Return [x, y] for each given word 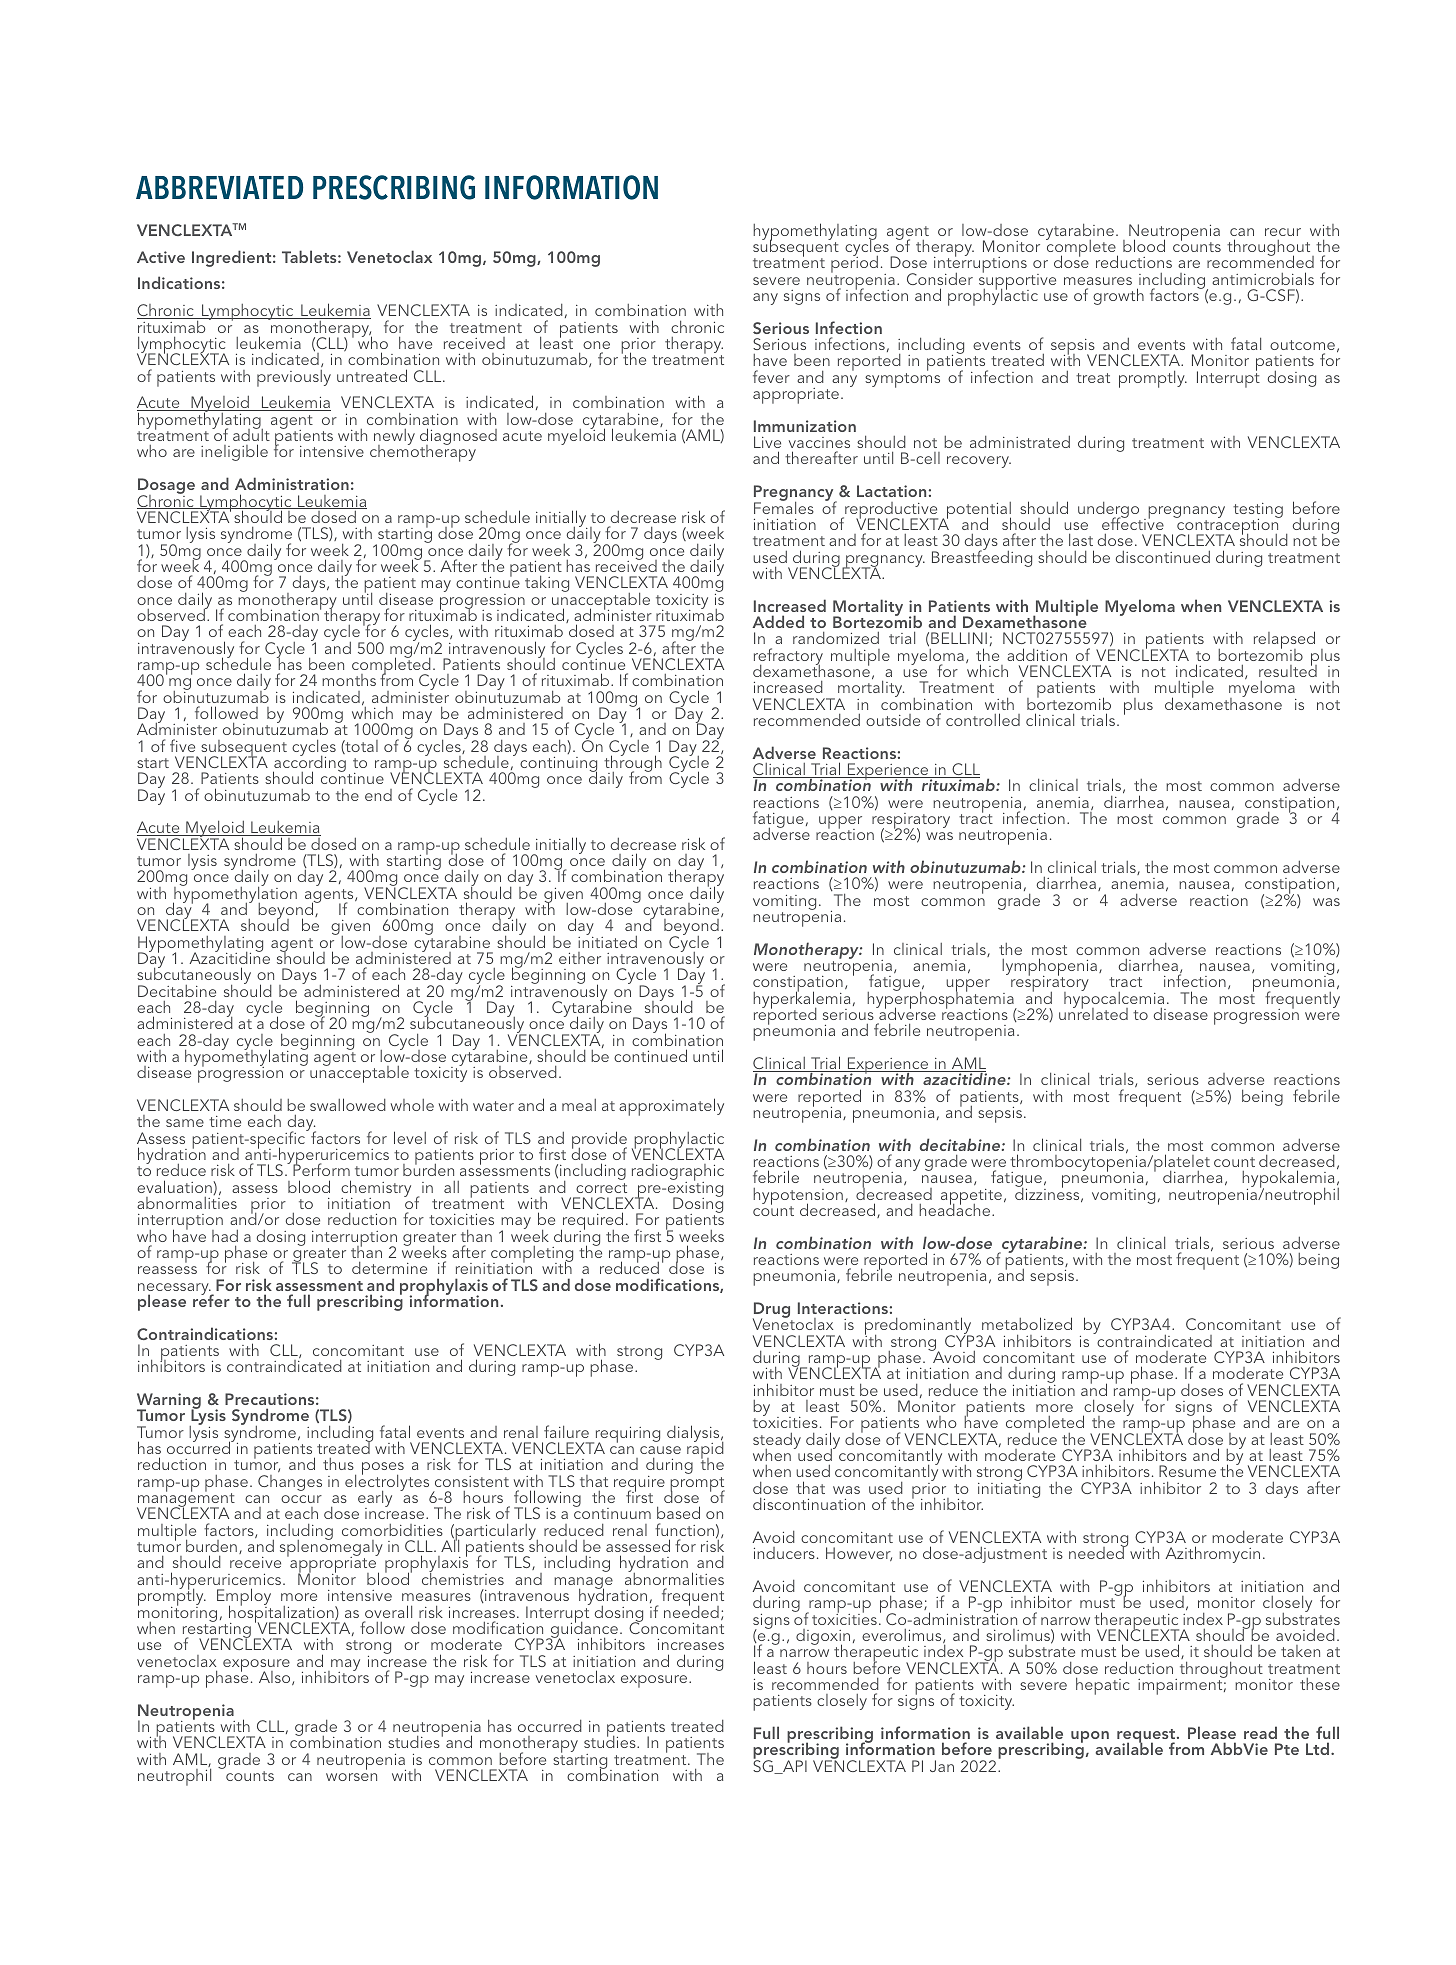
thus [338, 1464]
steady [777, 1442]
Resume [1187, 1471]
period [854, 265]
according [309, 764]
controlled [983, 719]
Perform [321, 1169]
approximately [671, 1107]
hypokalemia [1288, 1180]
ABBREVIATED [219, 187]
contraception [1228, 527]
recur [1283, 232]
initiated [607, 940]
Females [784, 506]
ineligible [234, 452]
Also [276, 1678]
